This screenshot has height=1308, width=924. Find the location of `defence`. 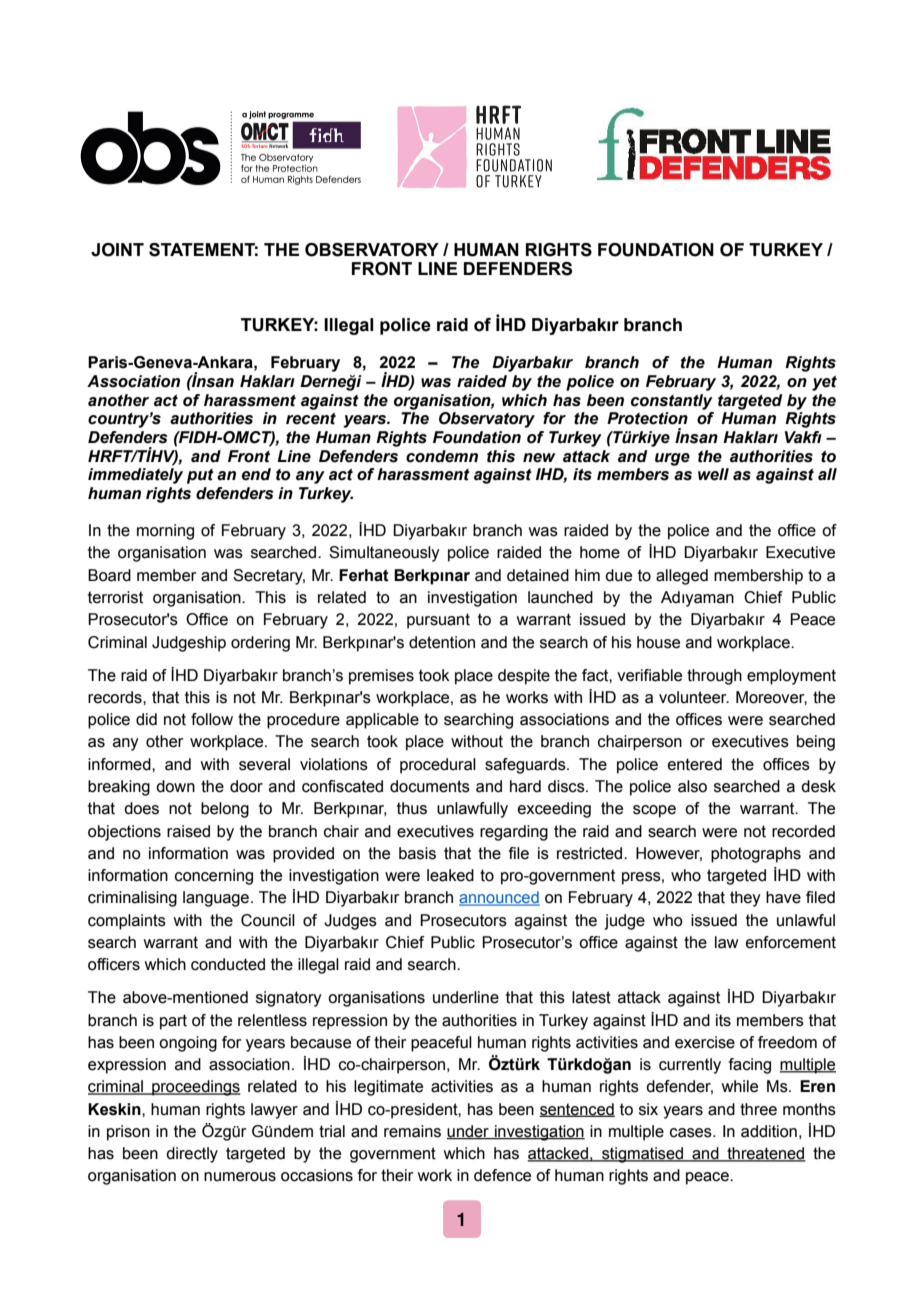

defence is located at coordinates (502, 1175).
